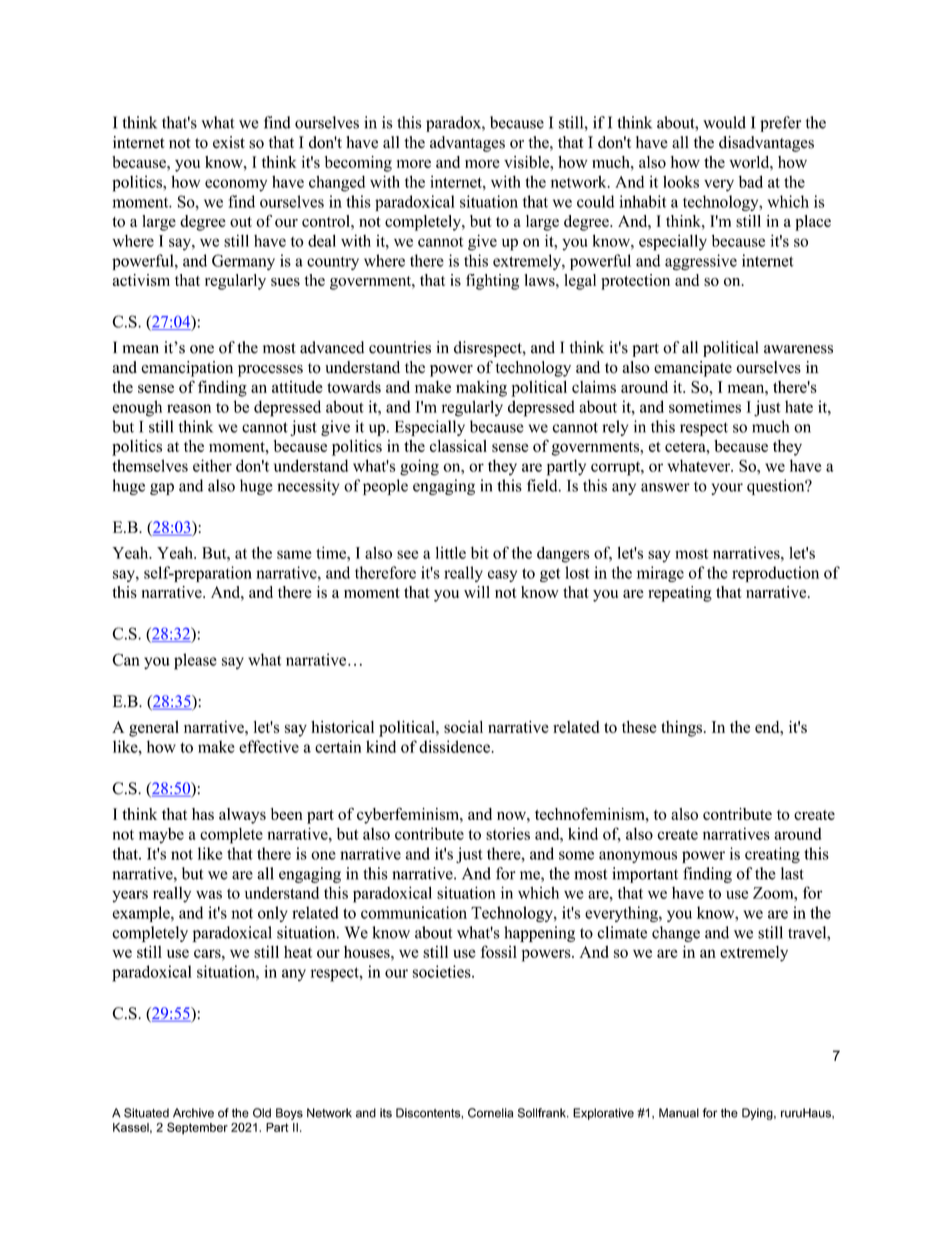 This document has height=1233, width=952. Describe the element at coordinates (477, 592) in the document. I see `will` at that location.
